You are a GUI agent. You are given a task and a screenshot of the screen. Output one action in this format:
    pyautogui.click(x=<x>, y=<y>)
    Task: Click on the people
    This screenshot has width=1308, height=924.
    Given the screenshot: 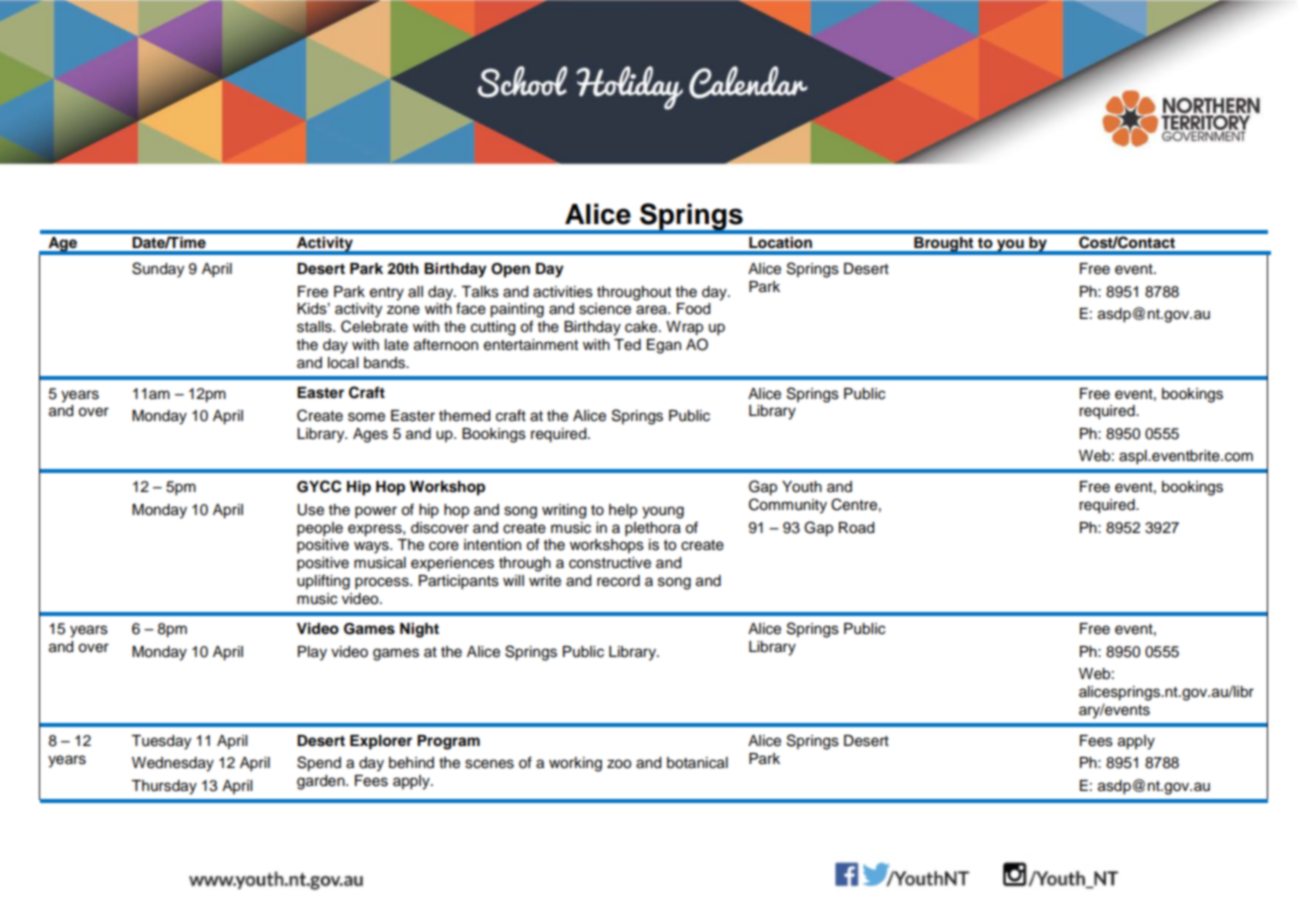 What is the action you would take?
    pyautogui.click(x=320, y=529)
